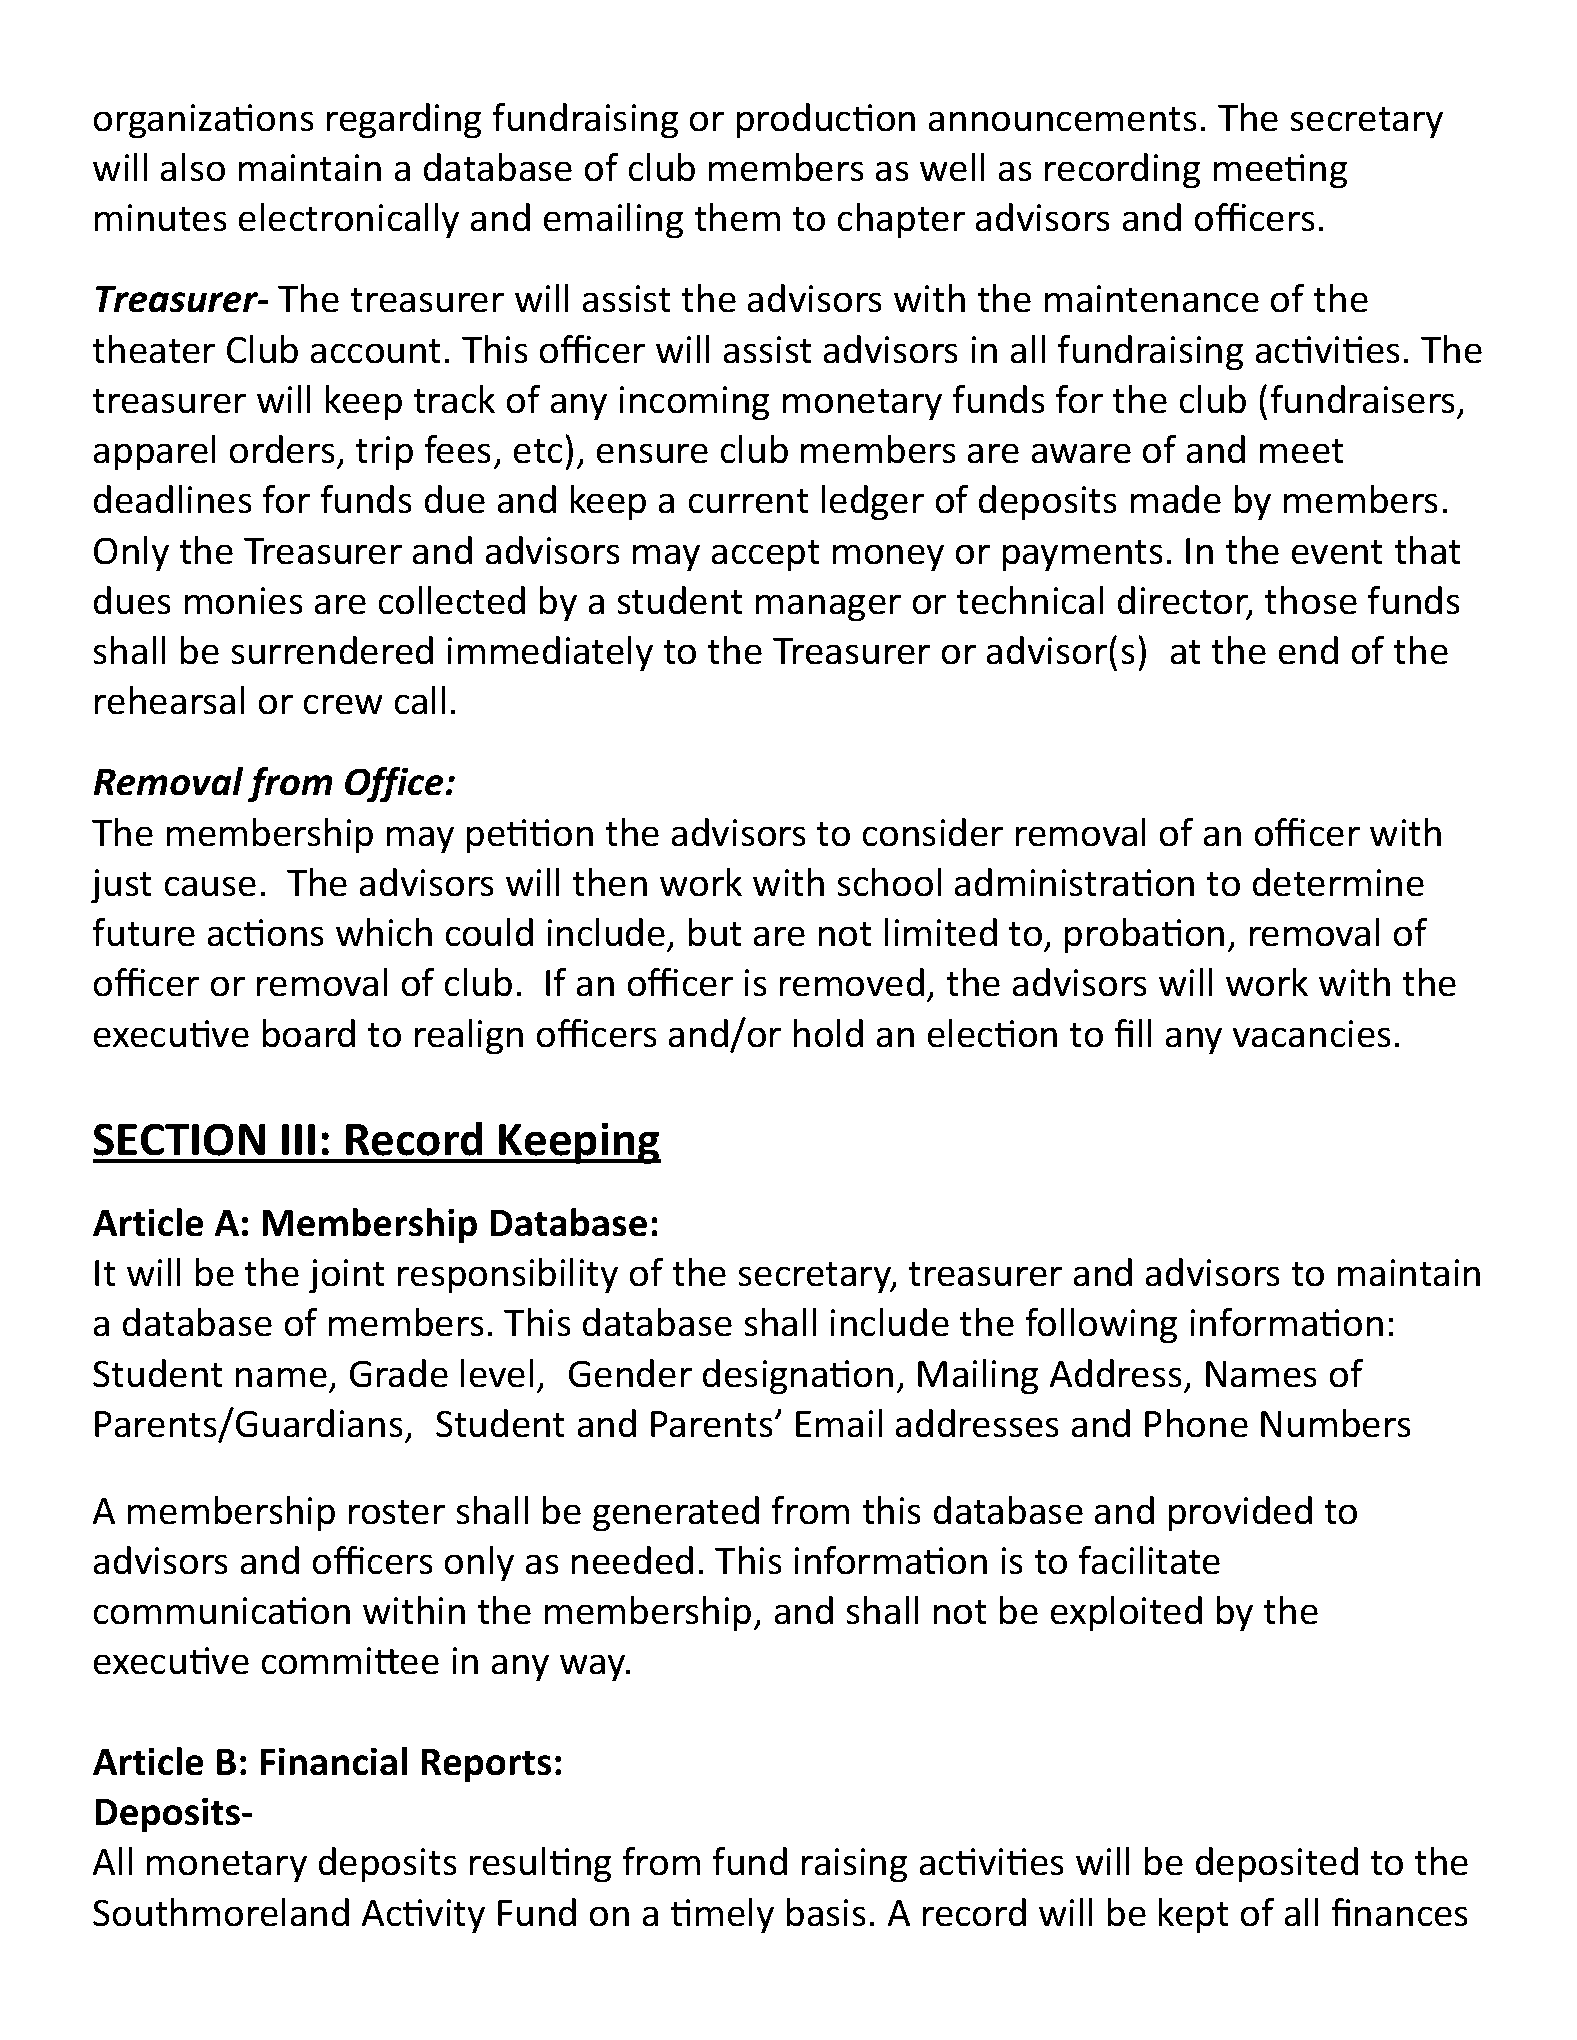 Image resolution: width=1577 pixels, height=2040 pixels. I want to click on manager, so click(828, 608).
